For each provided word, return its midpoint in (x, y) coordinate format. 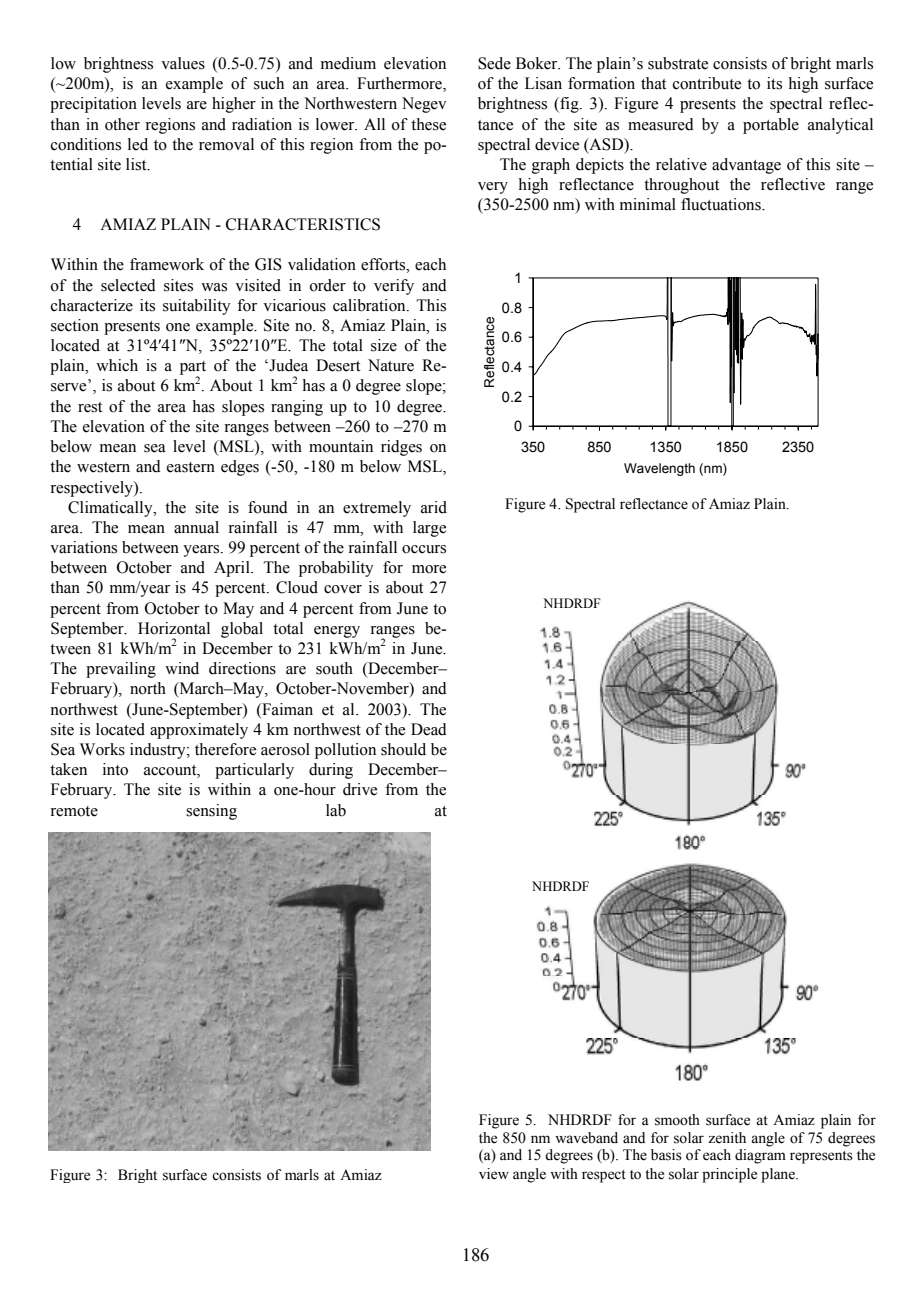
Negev (424, 105)
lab (336, 810)
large (429, 529)
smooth (677, 1120)
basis (666, 1155)
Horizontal (174, 628)
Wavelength (659, 469)
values (183, 63)
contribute (707, 83)
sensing (211, 812)
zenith (727, 1138)
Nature (391, 365)
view (494, 1174)
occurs (424, 549)
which (117, 365)
